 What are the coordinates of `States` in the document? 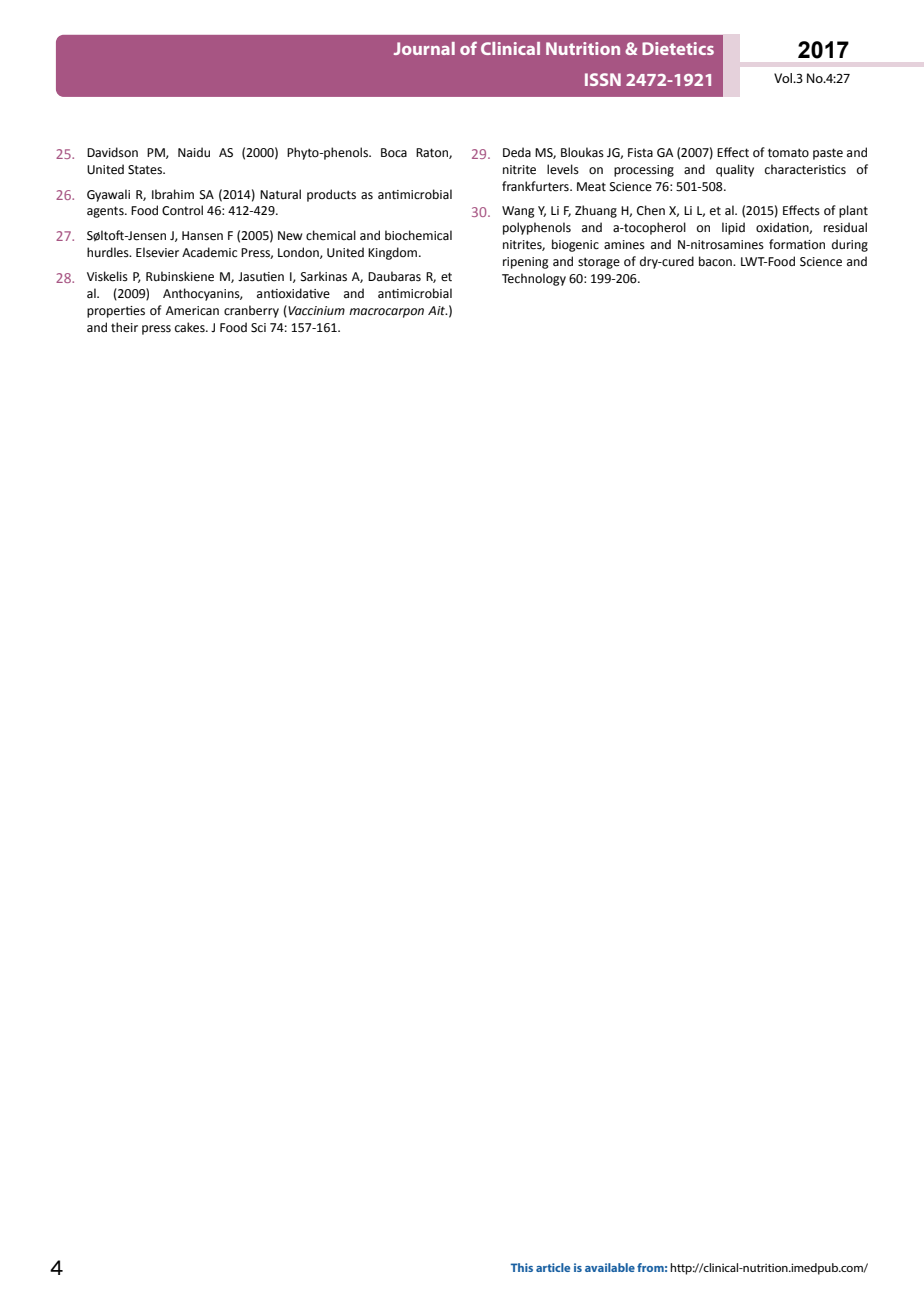 It's located at (146, 170).
